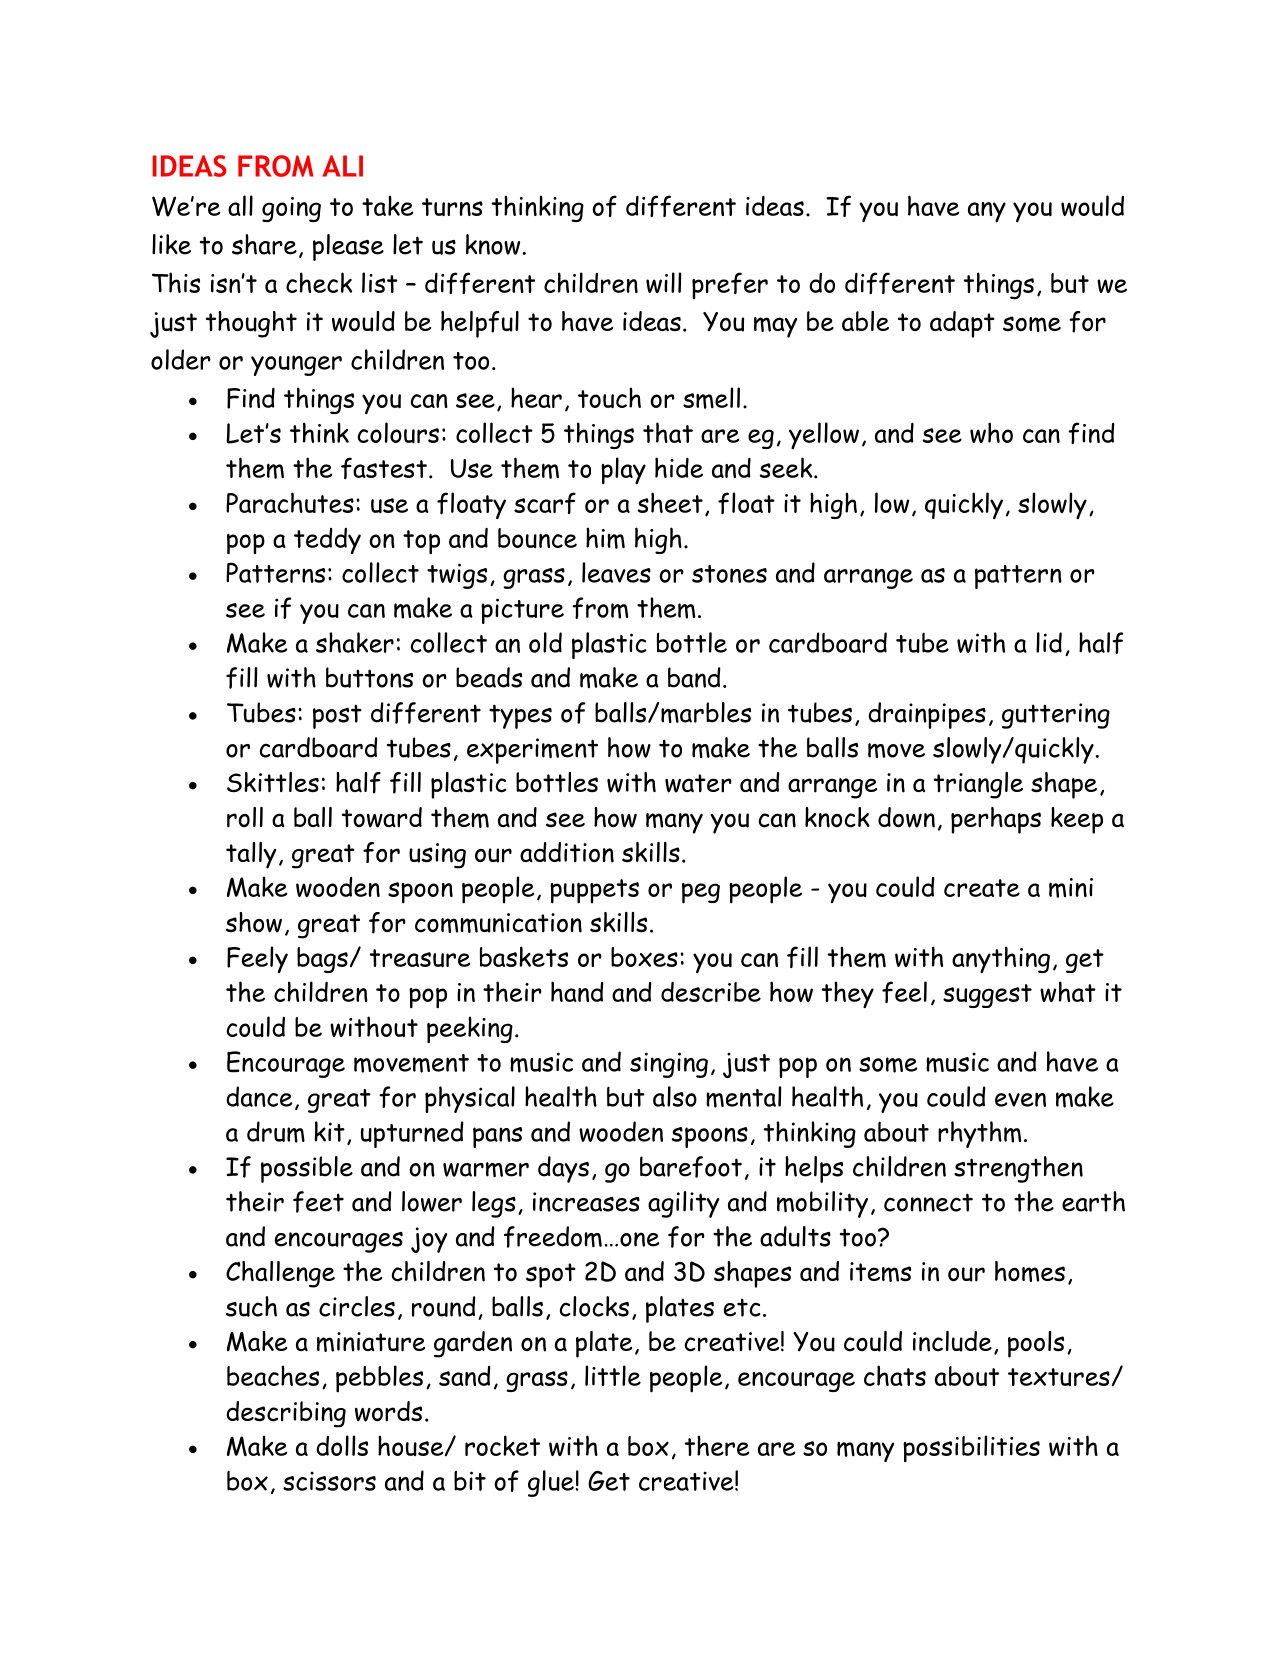  Describe the element at coordinates (286, 1414) in the screenshot. I see `describing` at that location.
